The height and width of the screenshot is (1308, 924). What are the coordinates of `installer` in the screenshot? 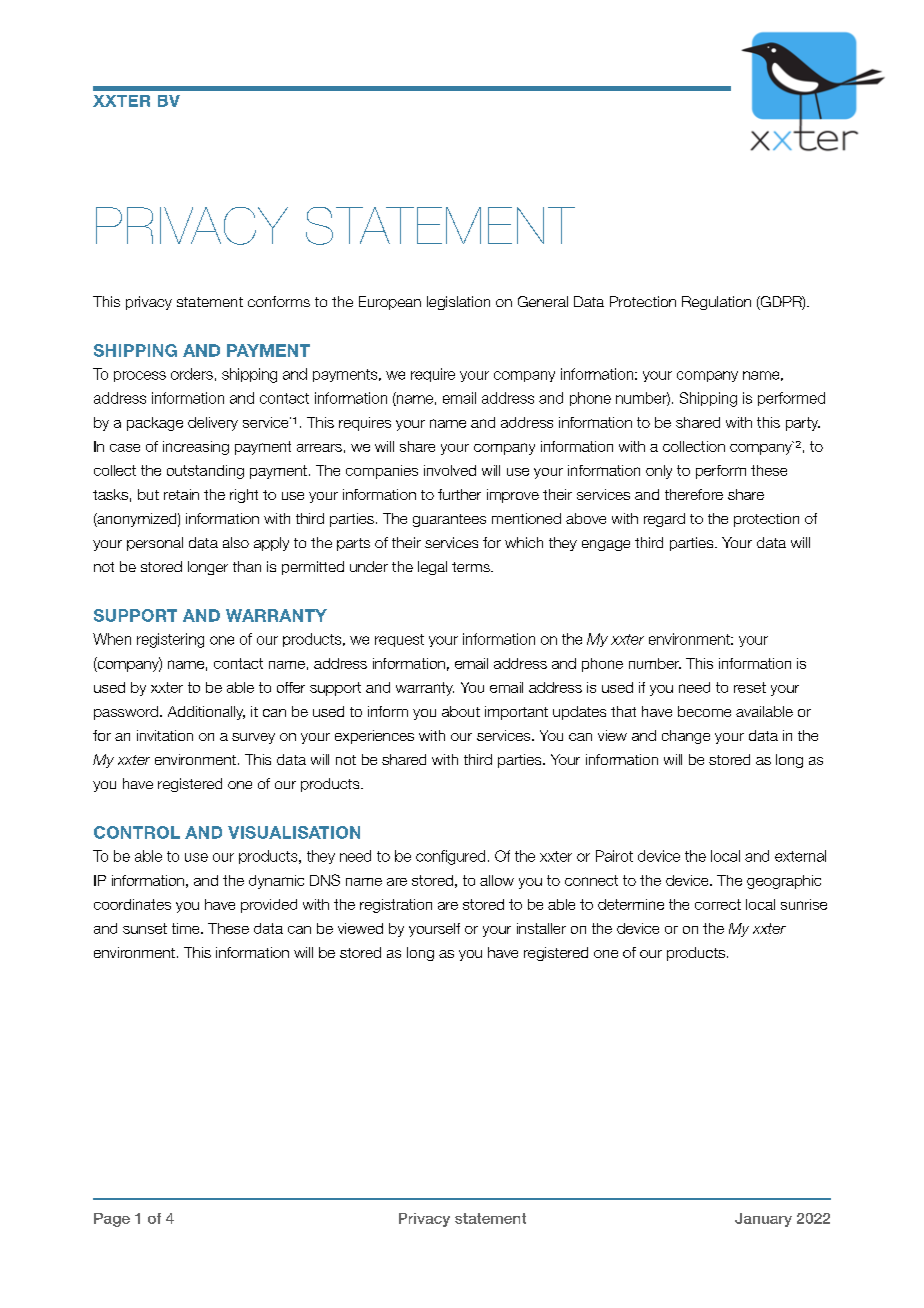 It's located at (541, 928).
